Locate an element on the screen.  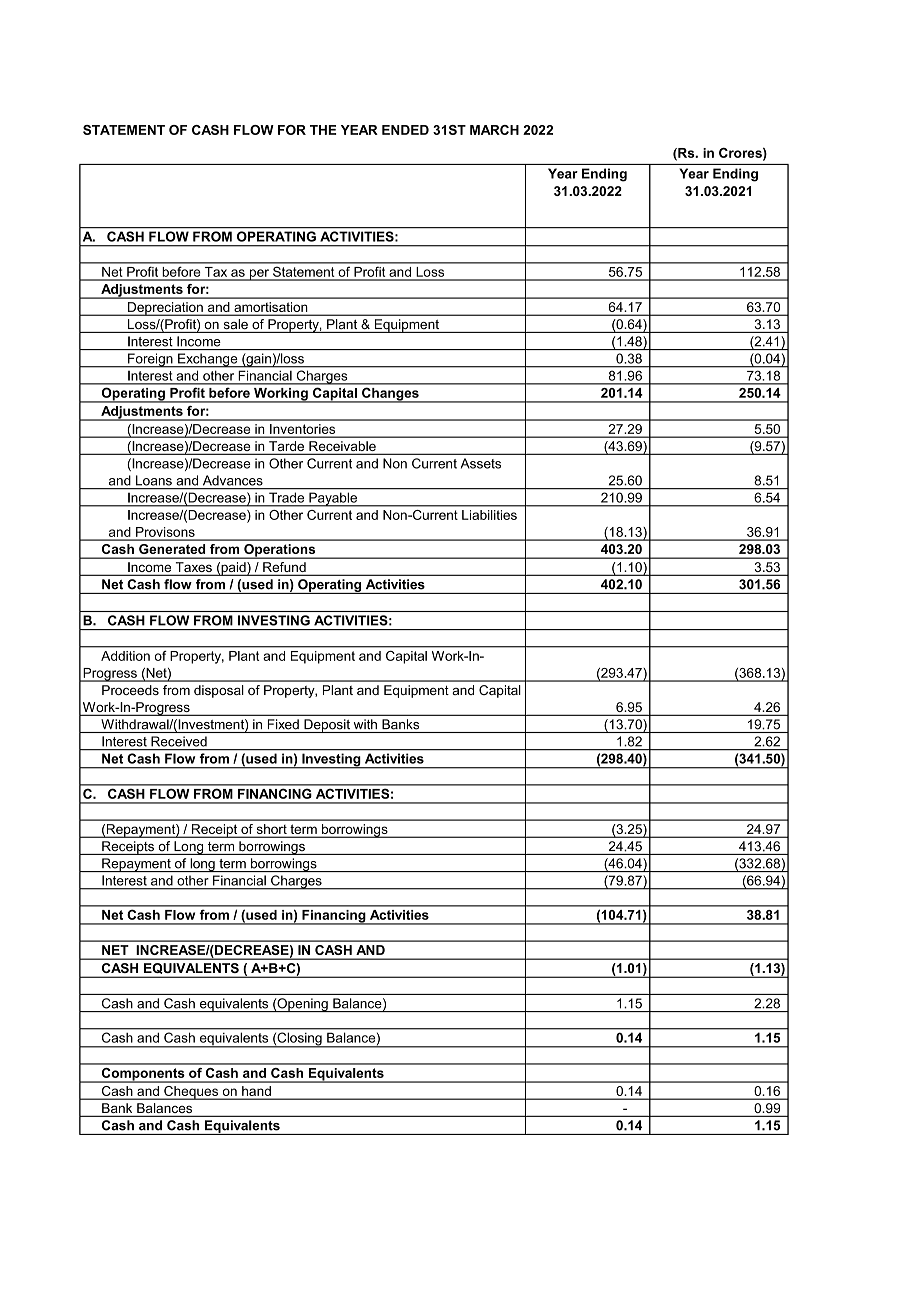
ENDED is located at coordinates (405, 130).
